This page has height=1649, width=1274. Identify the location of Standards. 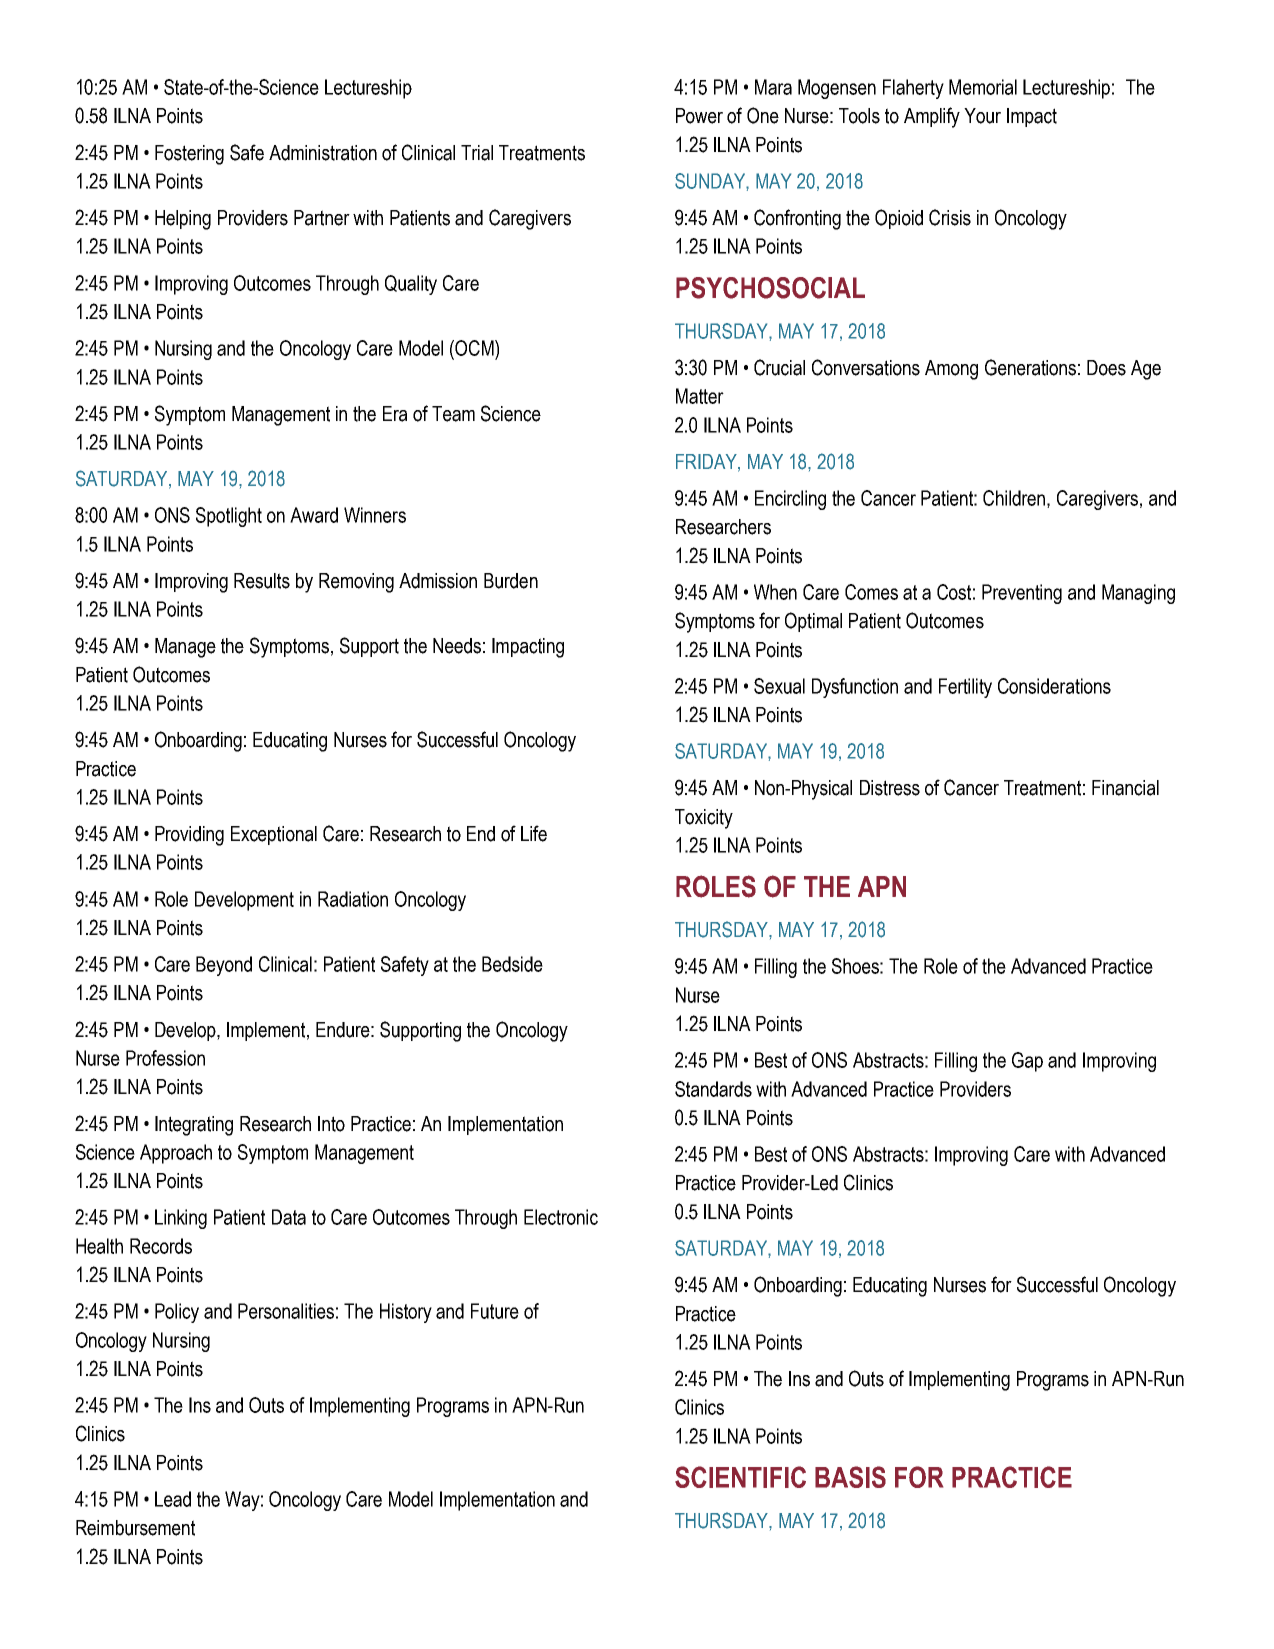
(713, 1089).
